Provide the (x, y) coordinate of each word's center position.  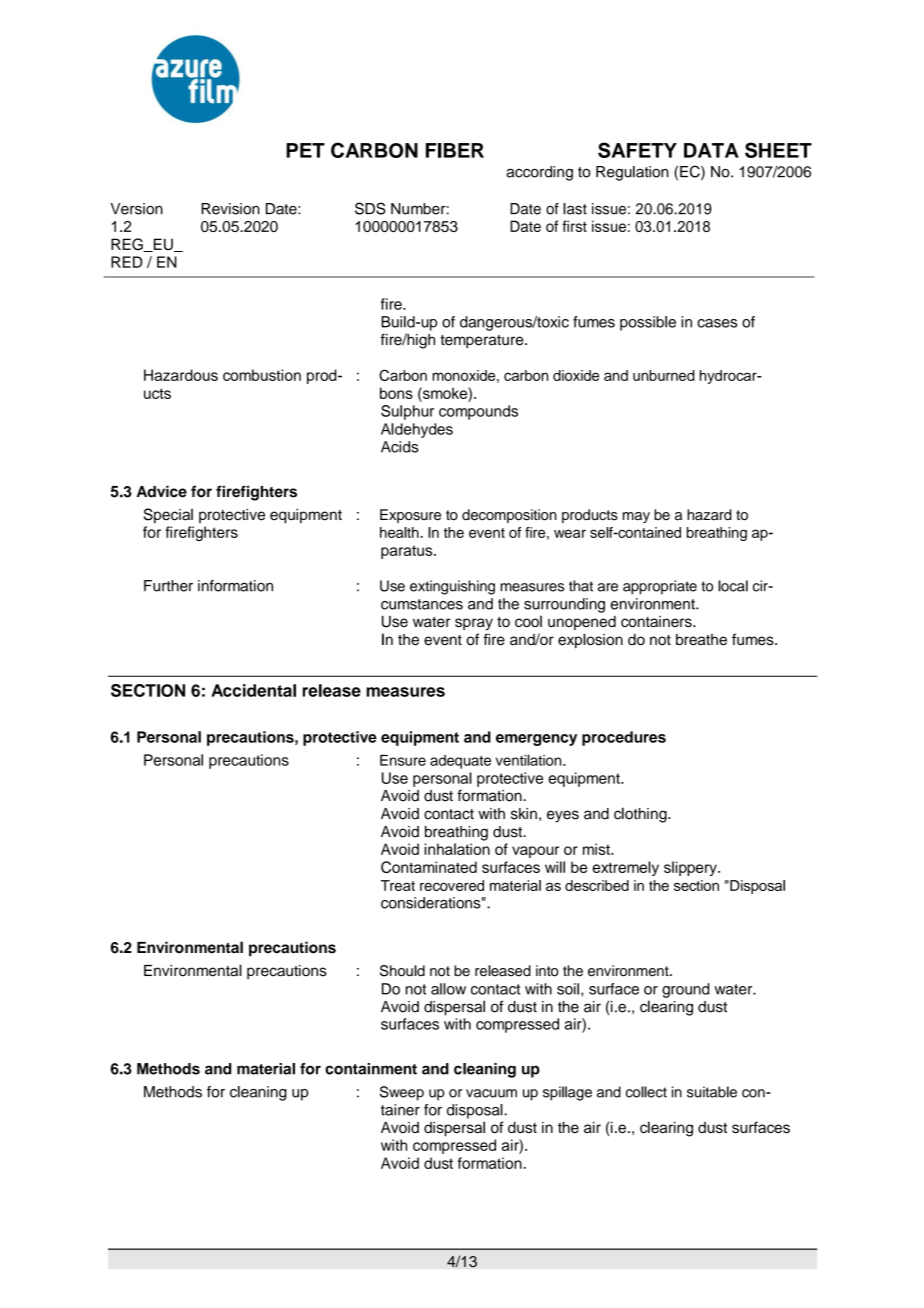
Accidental (253, 690)
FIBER (455, 150)
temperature (483, 342)
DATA (711, 150)
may (636, 517)
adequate (460, 762)
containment (371, 1069)
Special (168, 516)
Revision (230, 209)
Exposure (410, 516)
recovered (452, 885)
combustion (262, 375)
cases (717, 323)
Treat (398, 885)
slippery (691, 868)
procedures (624, 738)
